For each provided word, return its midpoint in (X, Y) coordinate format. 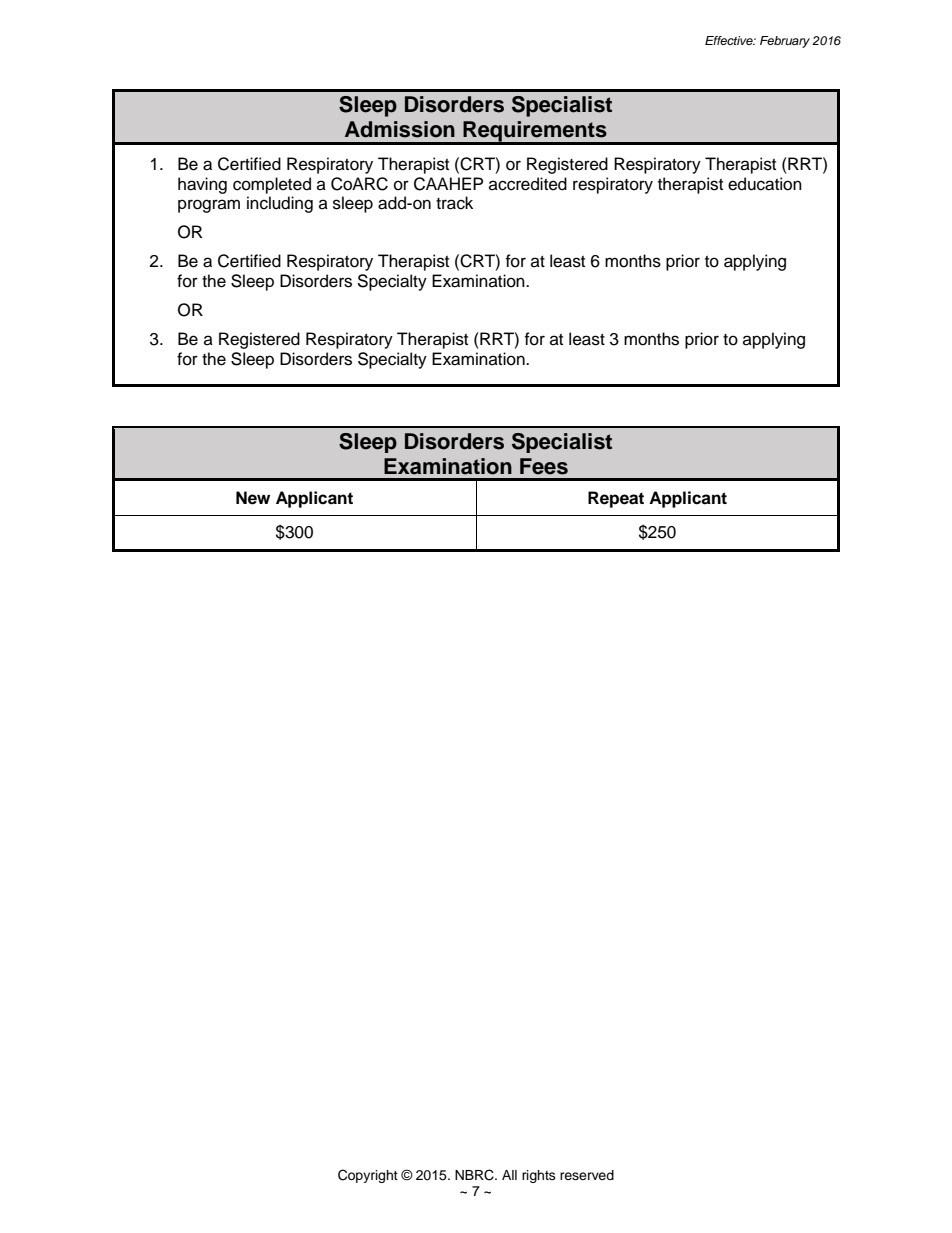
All (509, 1175)
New (253, 498)
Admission (400, 129)
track (454, 203)
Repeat (616, 499)
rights (539, 1176)
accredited (528, 184)
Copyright (368, 1176)
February (785, 42)
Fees (544, 466)
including (280, 204)
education (765, 184)
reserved (587, 1175)
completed (272, 185)
